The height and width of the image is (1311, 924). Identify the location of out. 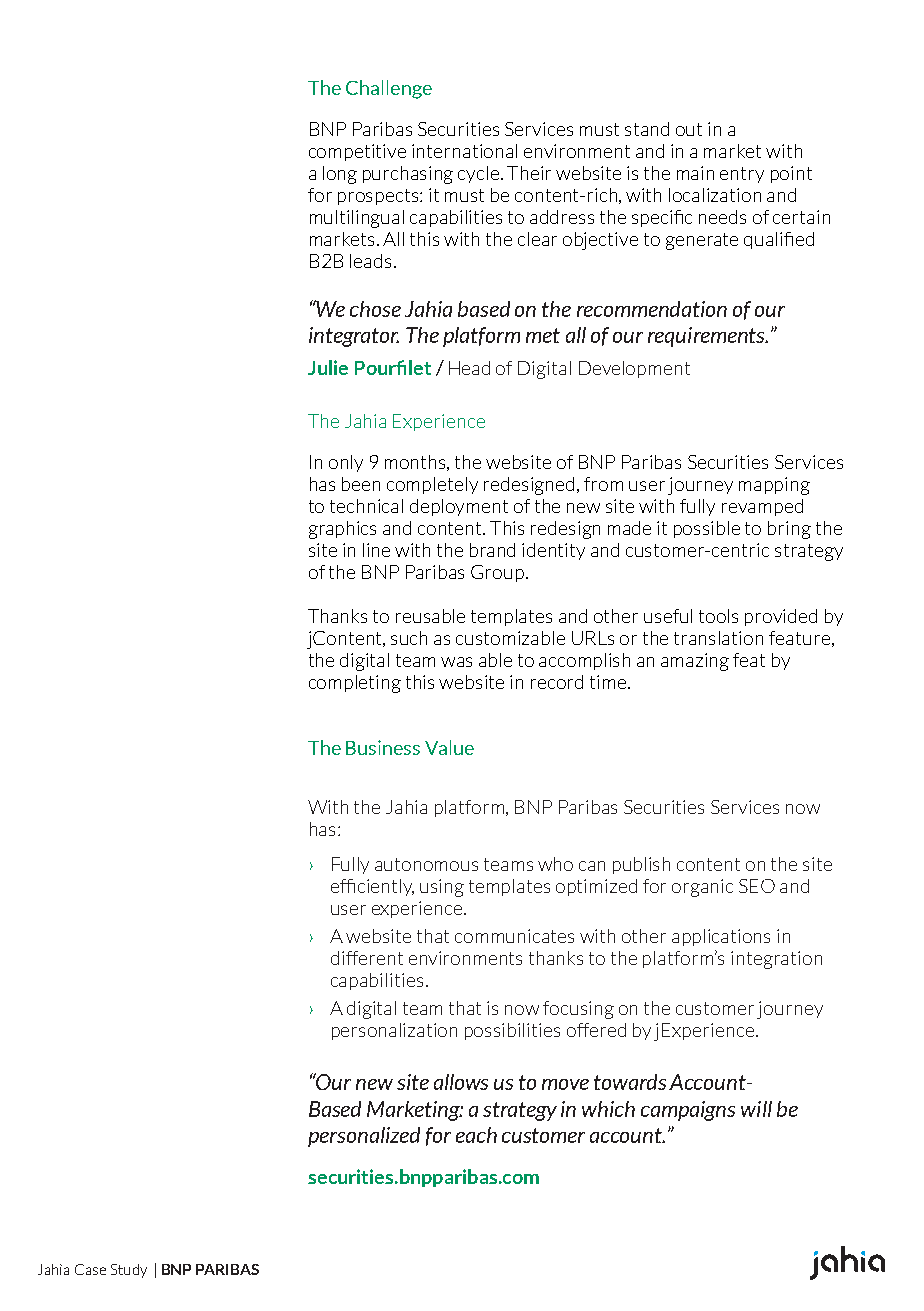
(689, 129).
